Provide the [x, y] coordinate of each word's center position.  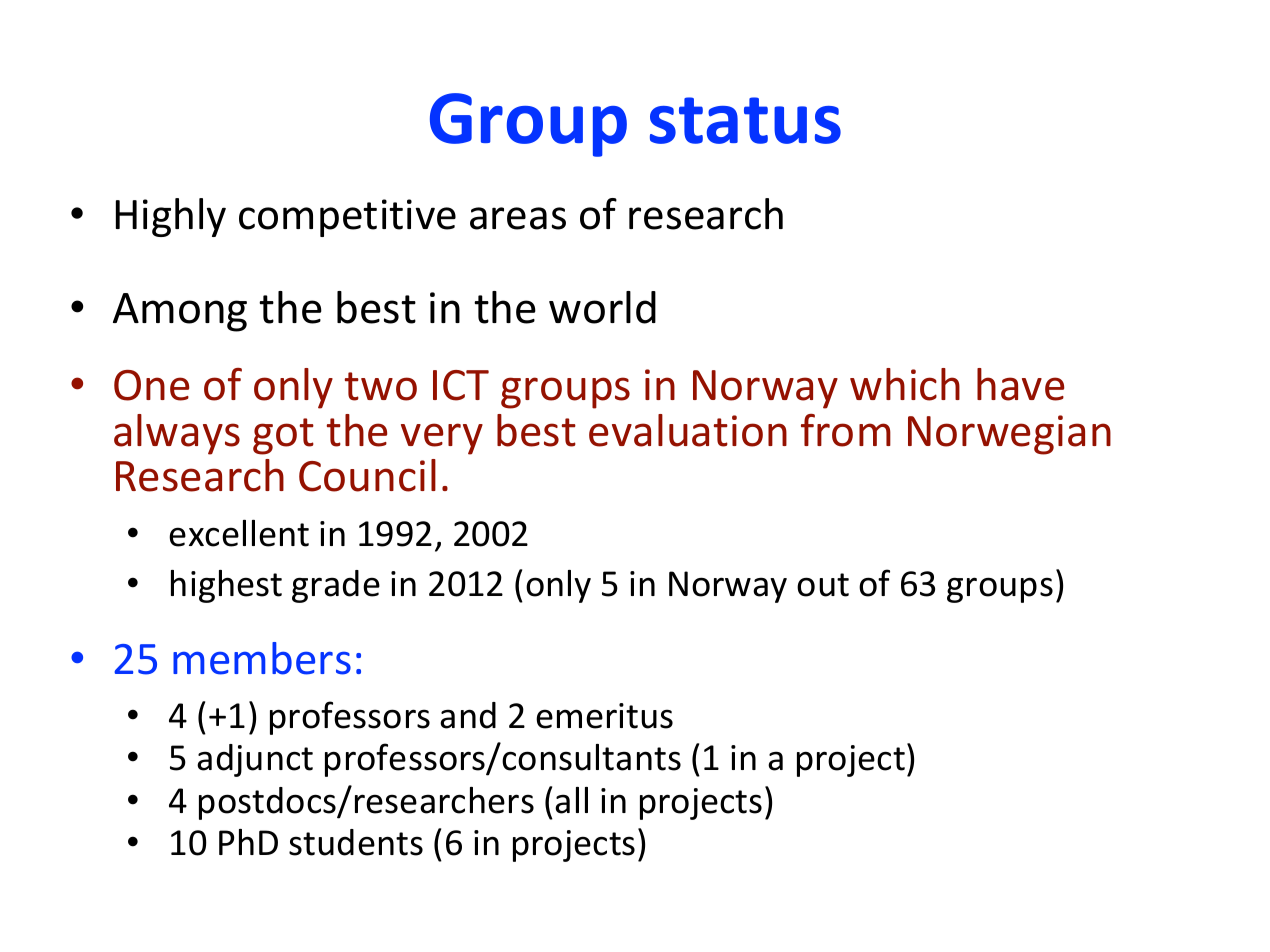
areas [518, 218]
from [846, 430]
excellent [239, 533]
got [283, 436]
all [571, 800]
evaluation [688, 430]
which [905, 384]
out [823, 585]
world [602, 307]
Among [180, 312]
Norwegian [1009, 435]
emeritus [604, 716]
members [262, 658]
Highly [171, 217]
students [356, 842]
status [745, 120]
